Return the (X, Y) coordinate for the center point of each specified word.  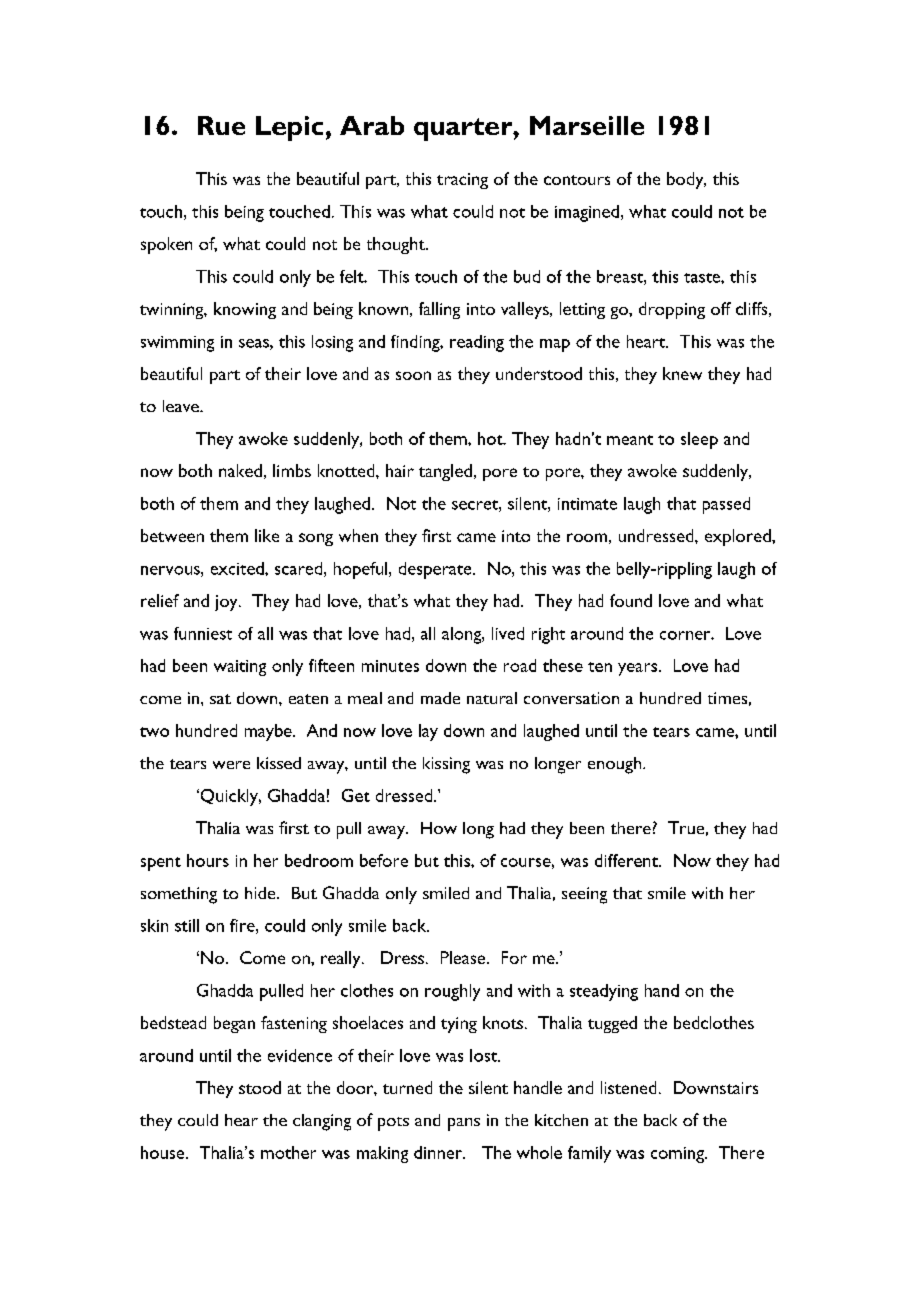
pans (464, 1124)
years (637, 669)
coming (678, 1155)
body (686, 180)
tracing (462, 181)
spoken (166, 245)
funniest (203, 633)
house (164, 1152)
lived (508, 633)
